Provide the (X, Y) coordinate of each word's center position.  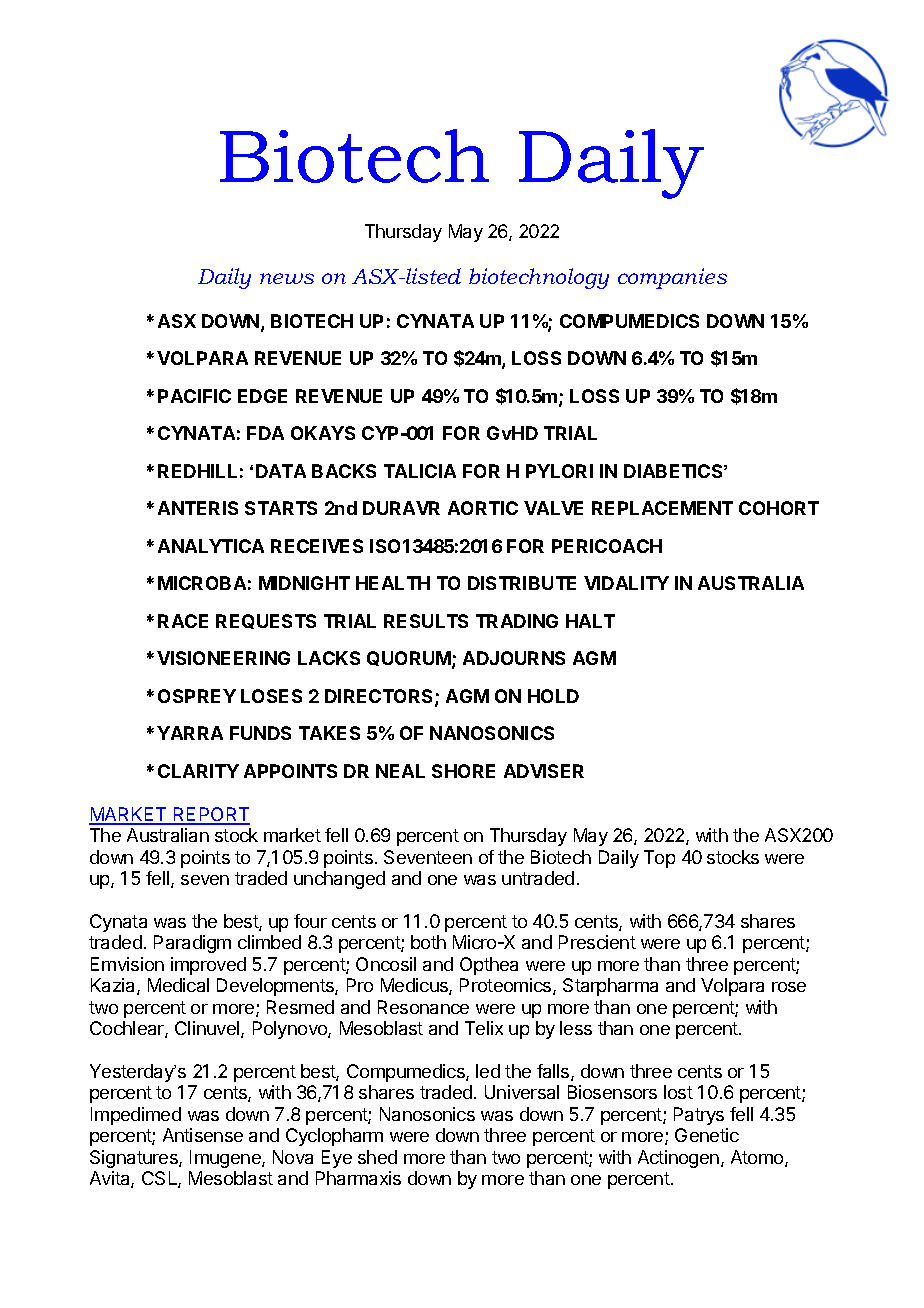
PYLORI (559, 471)
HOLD (553, 696)
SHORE (463, 771)
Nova (293, 1157)
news (287, 278)
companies (672, 278)
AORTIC (483, 508)
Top (659, 859)
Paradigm (192, 944)
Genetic (707, 1135)
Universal (522, 1092)
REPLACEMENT (662, 508)
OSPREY (197, 696)
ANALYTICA (211, 546)
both (428, 942)
